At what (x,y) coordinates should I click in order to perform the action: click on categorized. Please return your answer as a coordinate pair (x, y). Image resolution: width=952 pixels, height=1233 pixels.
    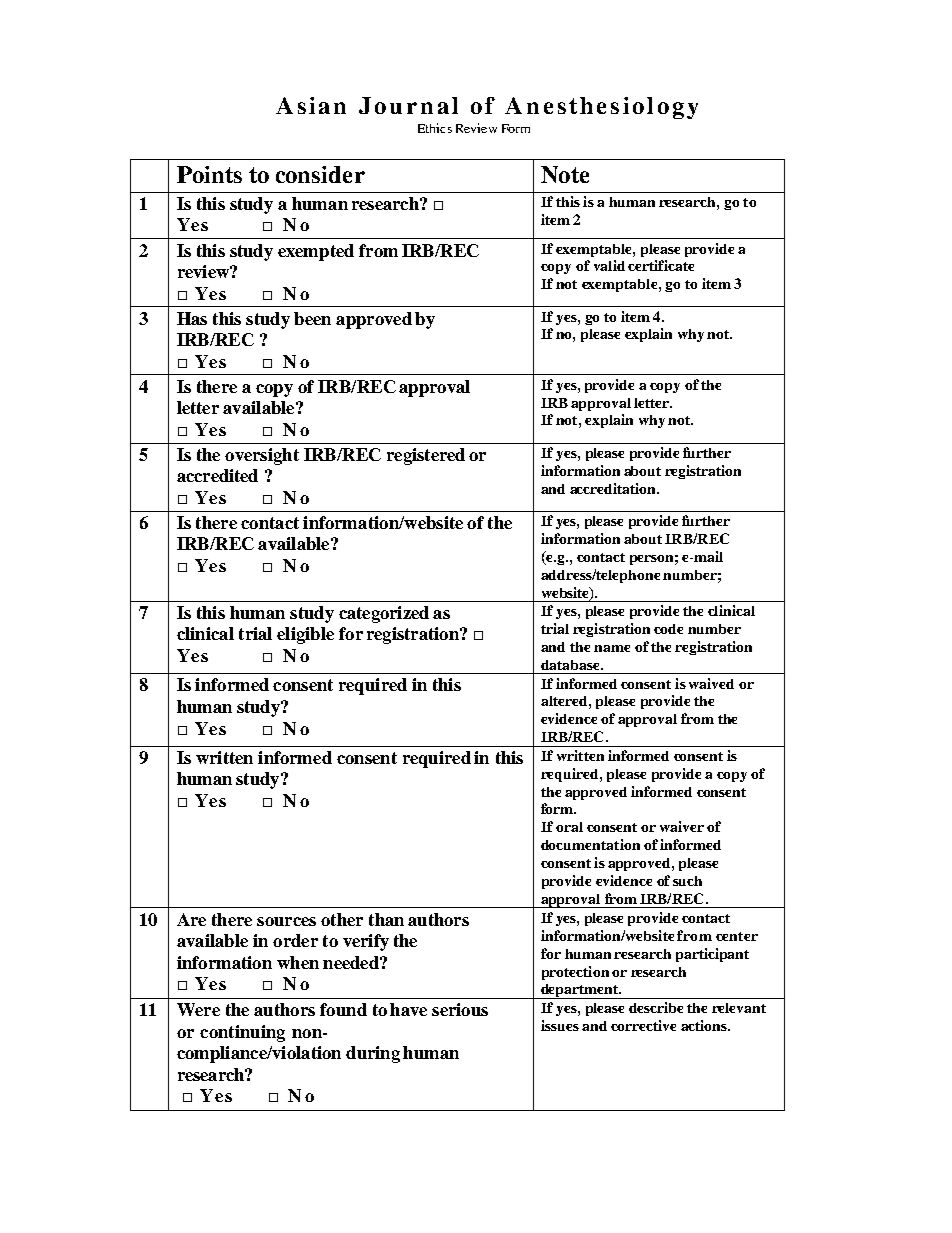
    Looking at the image, I should click on (384, 614).
